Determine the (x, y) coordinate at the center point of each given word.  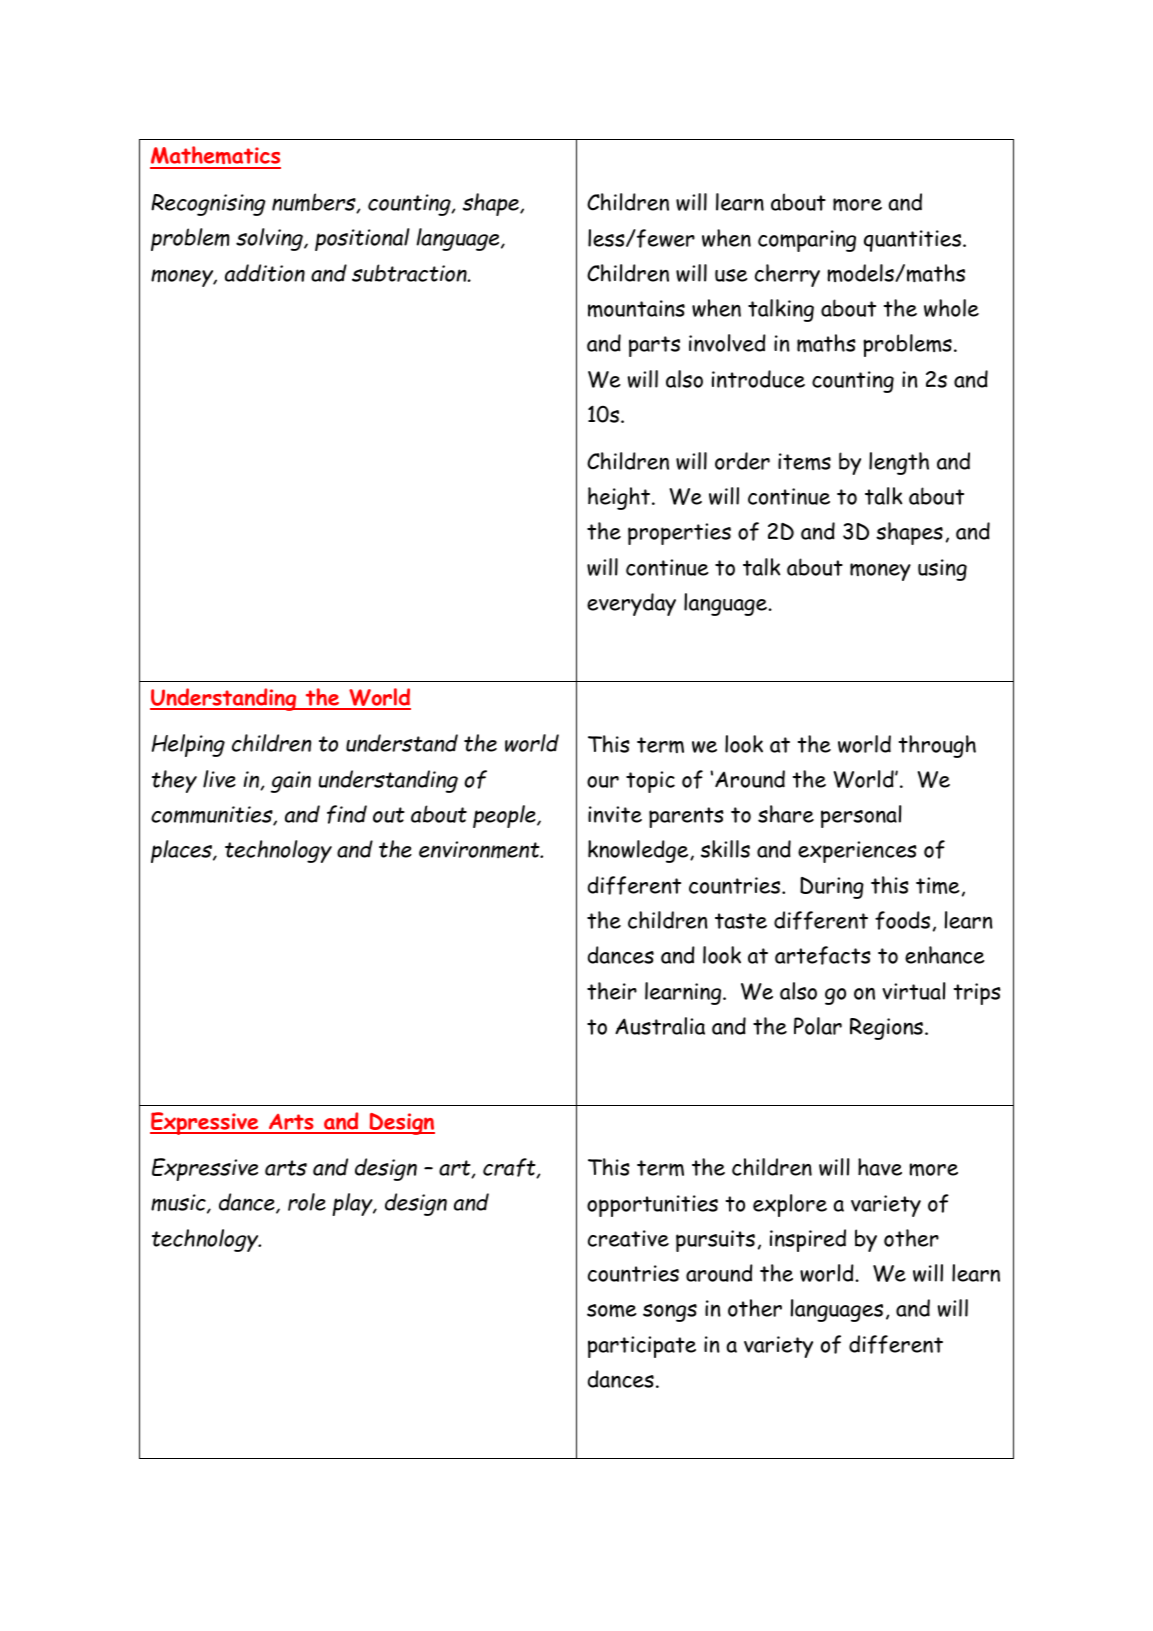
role (307, 1202)
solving (270, 239)
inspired (808, 1240)
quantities (914, 241)
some (612, 1310)
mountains (636, 309)
